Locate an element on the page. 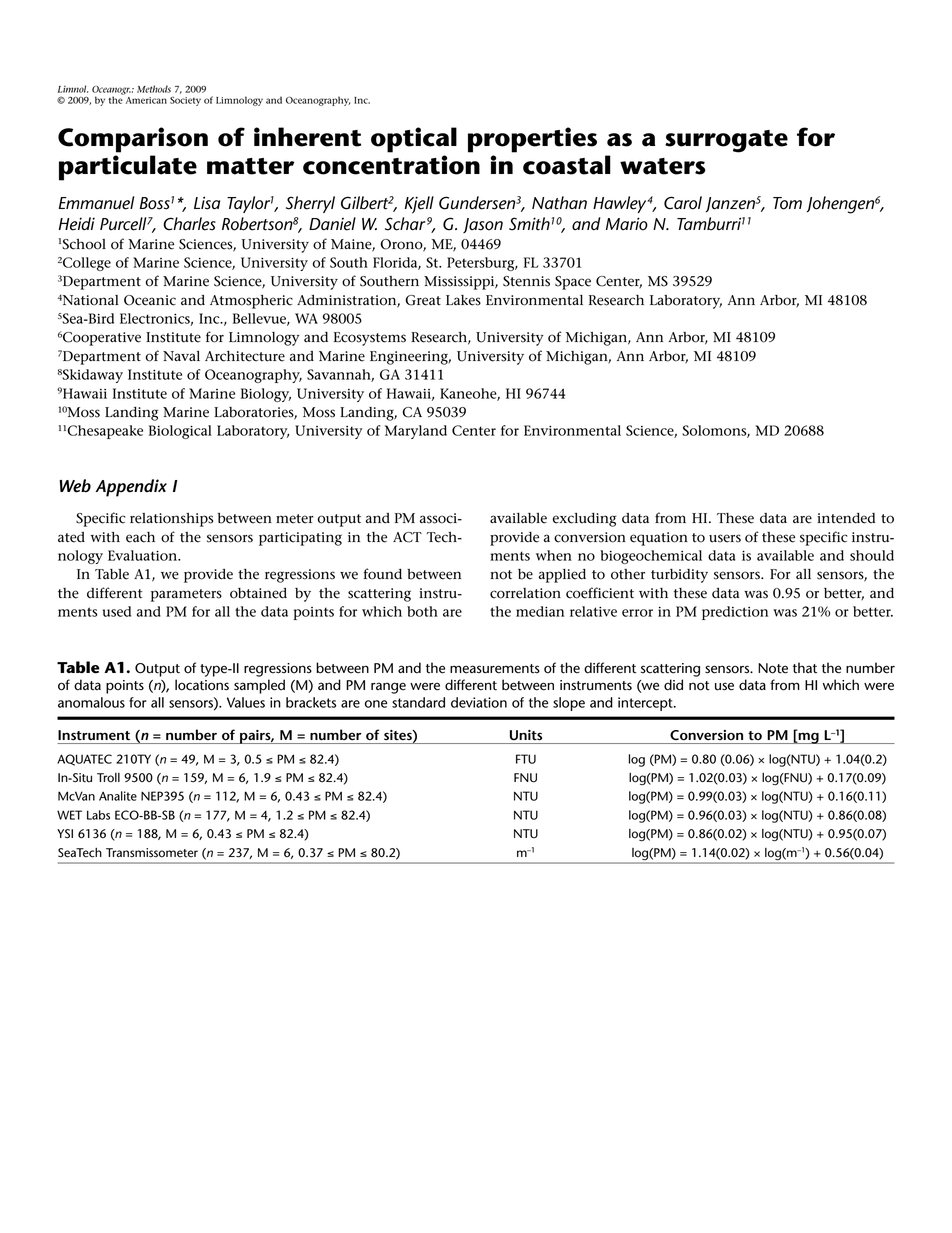 Image resolution: width=952 pixels, height=1233 pixels. Society is located at coordinates (185, 101).
